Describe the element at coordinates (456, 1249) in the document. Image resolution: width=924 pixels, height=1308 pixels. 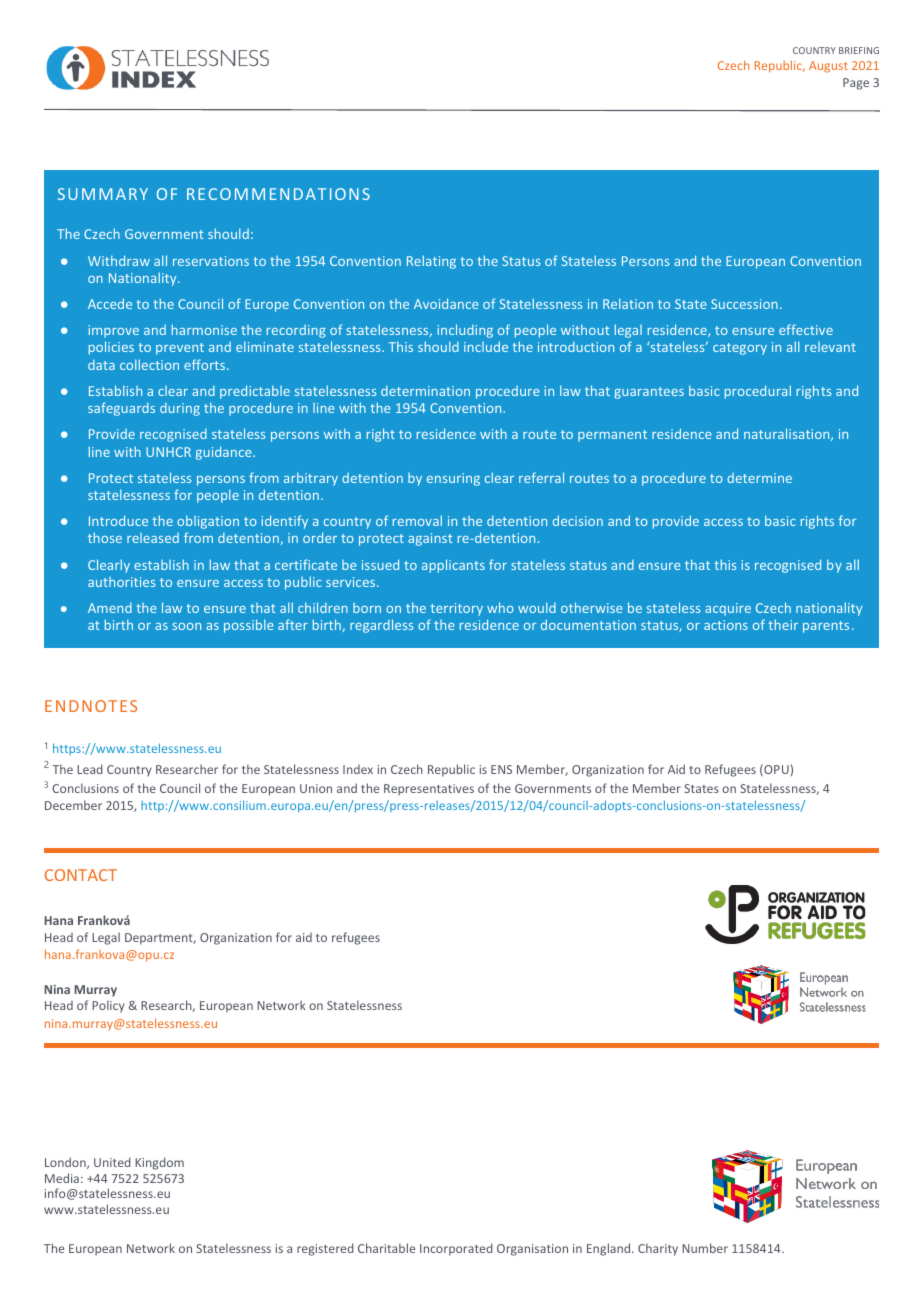
I see `Incorporated` at that location.
